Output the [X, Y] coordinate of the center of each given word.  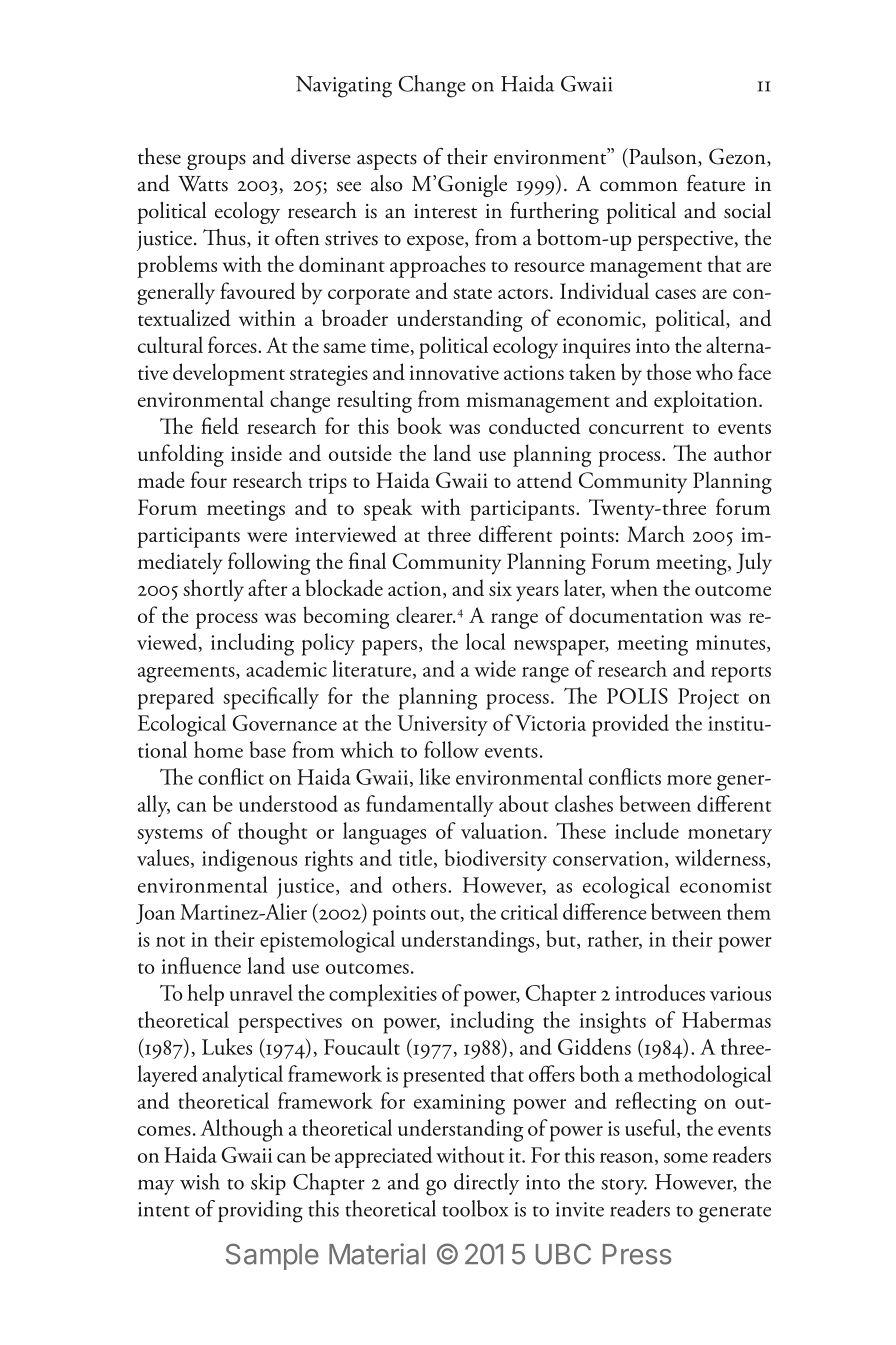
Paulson [663, 157]
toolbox [475, 1208]
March [656, 533]
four [209, 479]
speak [388, 509]
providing [260, 1211]
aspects [387, 161]
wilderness [721, 858]
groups [216, 162]
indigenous [249, 860]
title [417, 858]
